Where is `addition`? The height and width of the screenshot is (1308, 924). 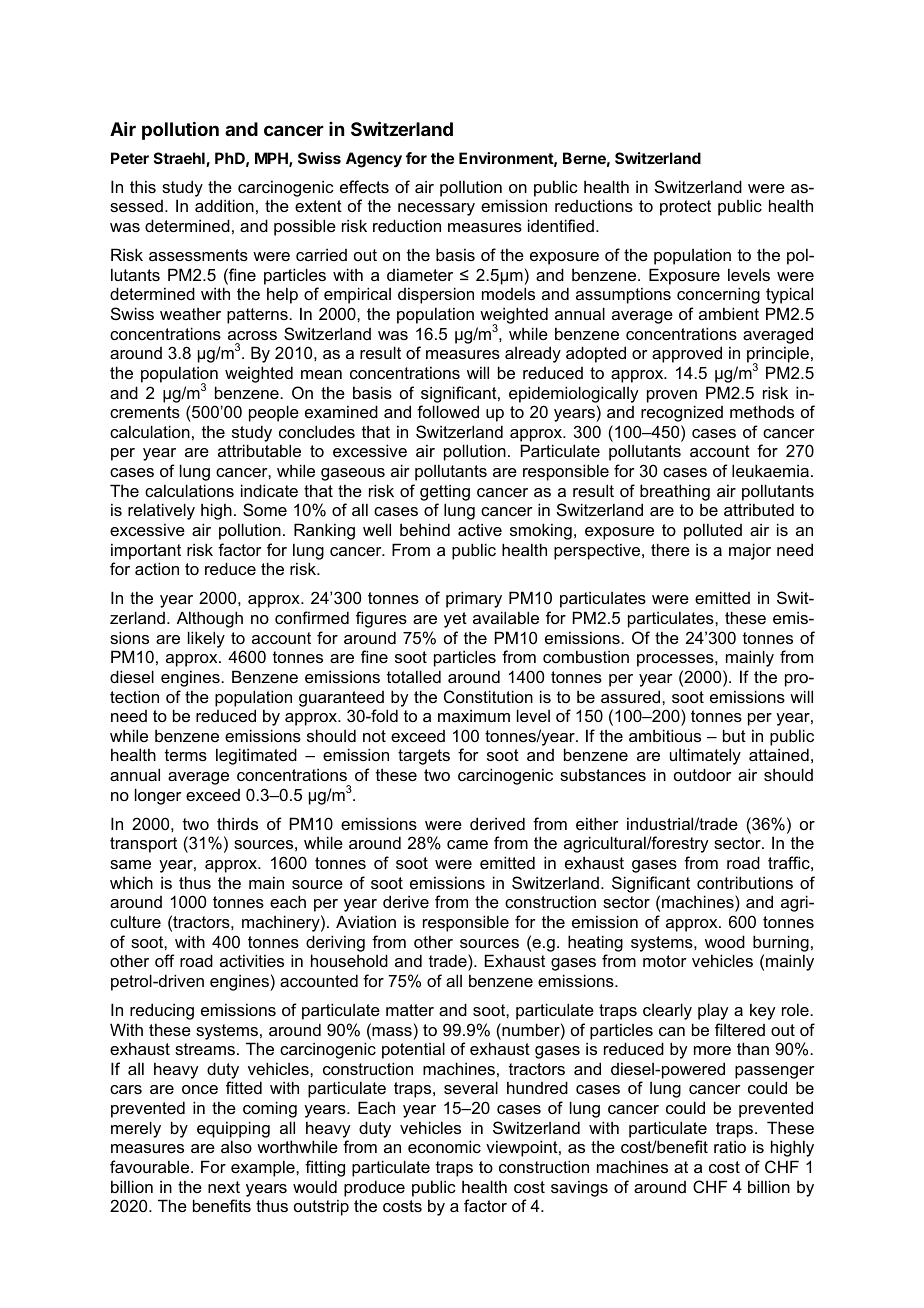 addition is located at coordinates (224, 205).
